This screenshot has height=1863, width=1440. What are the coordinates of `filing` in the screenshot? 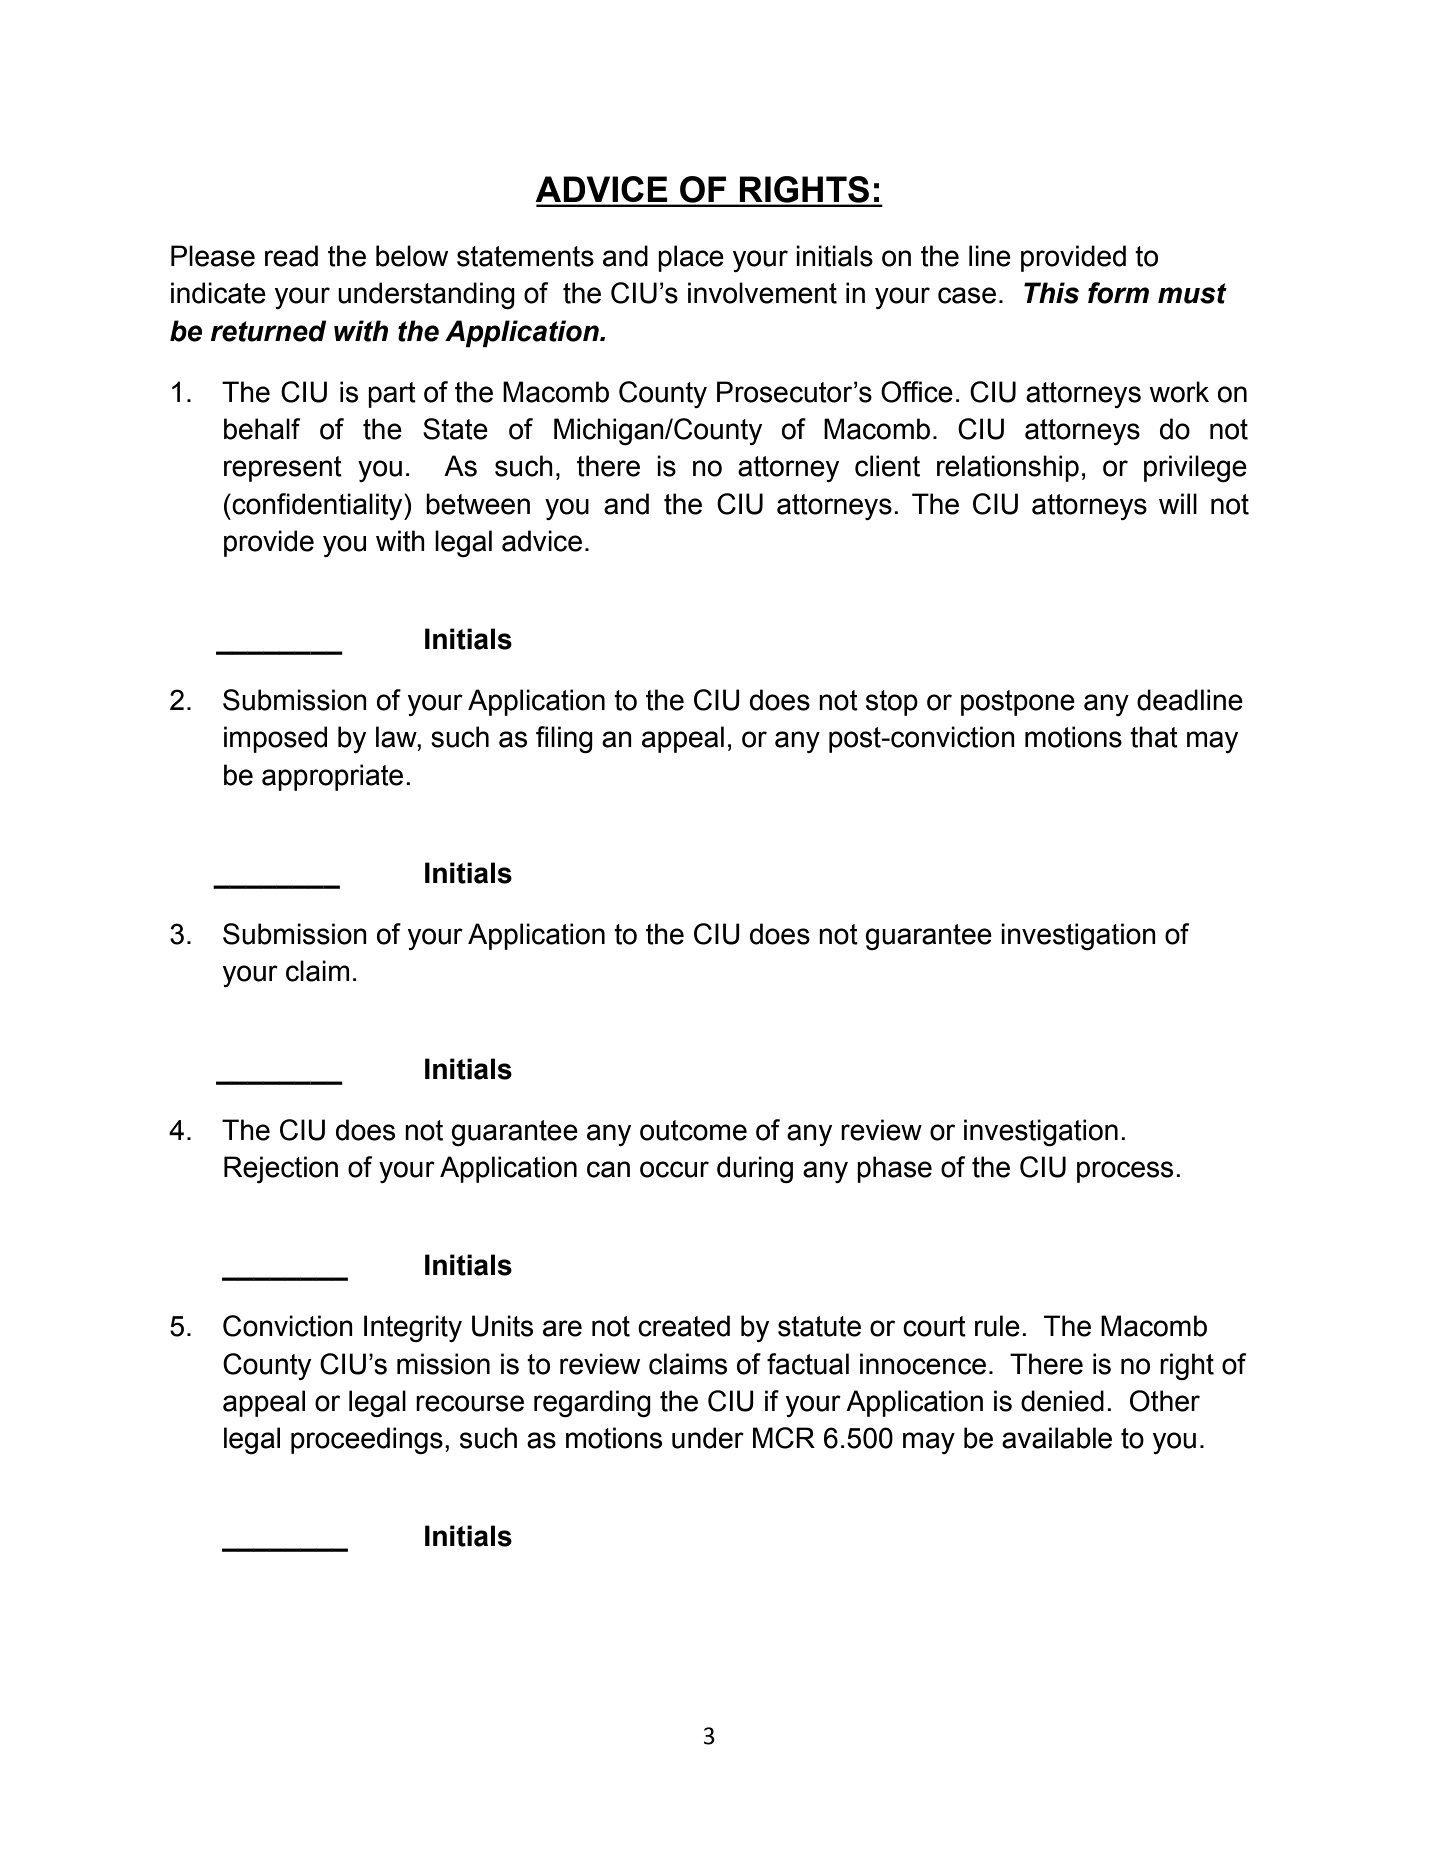 It's located at (564, 739).
